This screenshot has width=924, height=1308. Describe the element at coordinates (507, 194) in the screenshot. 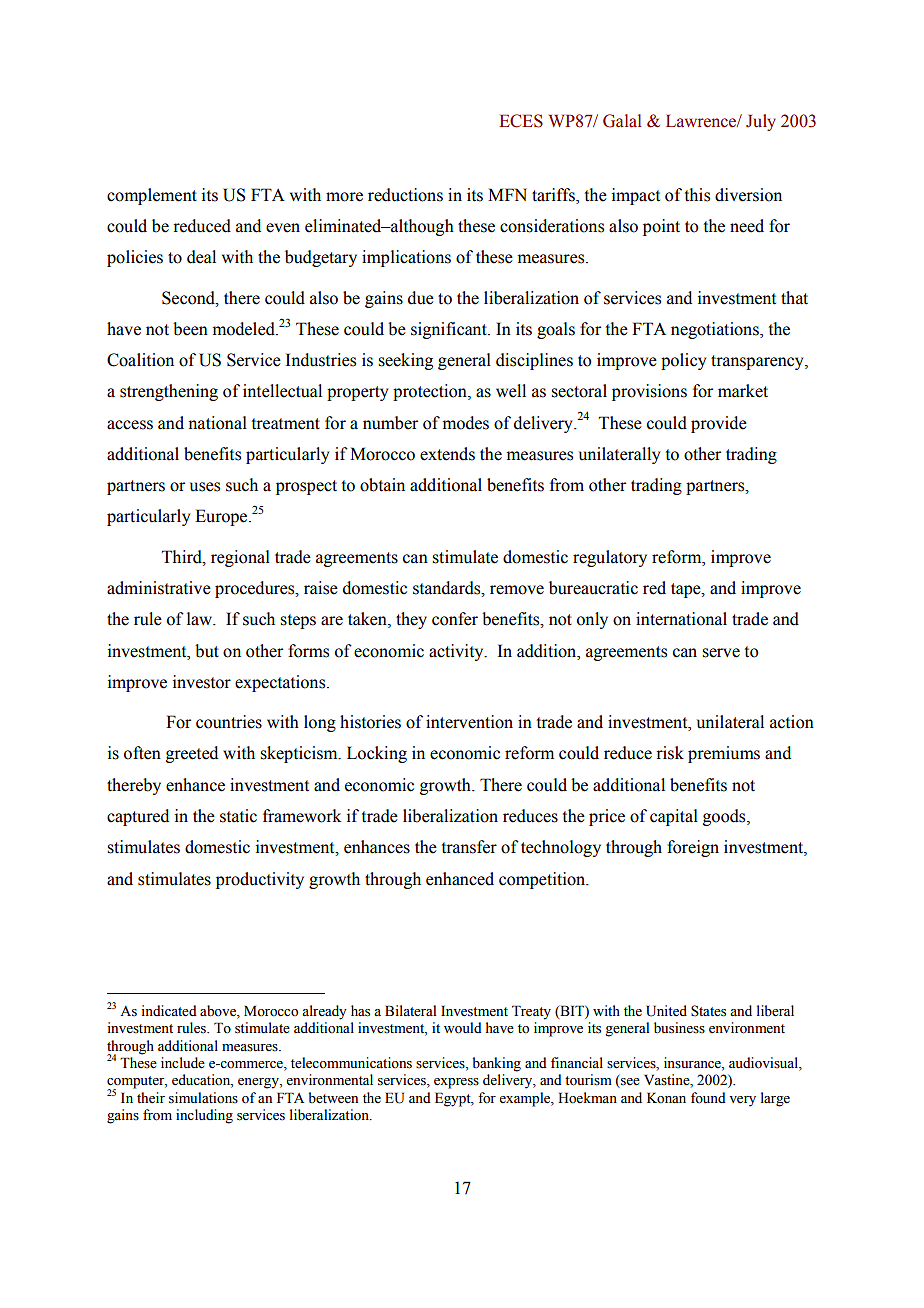

I see `MFN` at that location.
